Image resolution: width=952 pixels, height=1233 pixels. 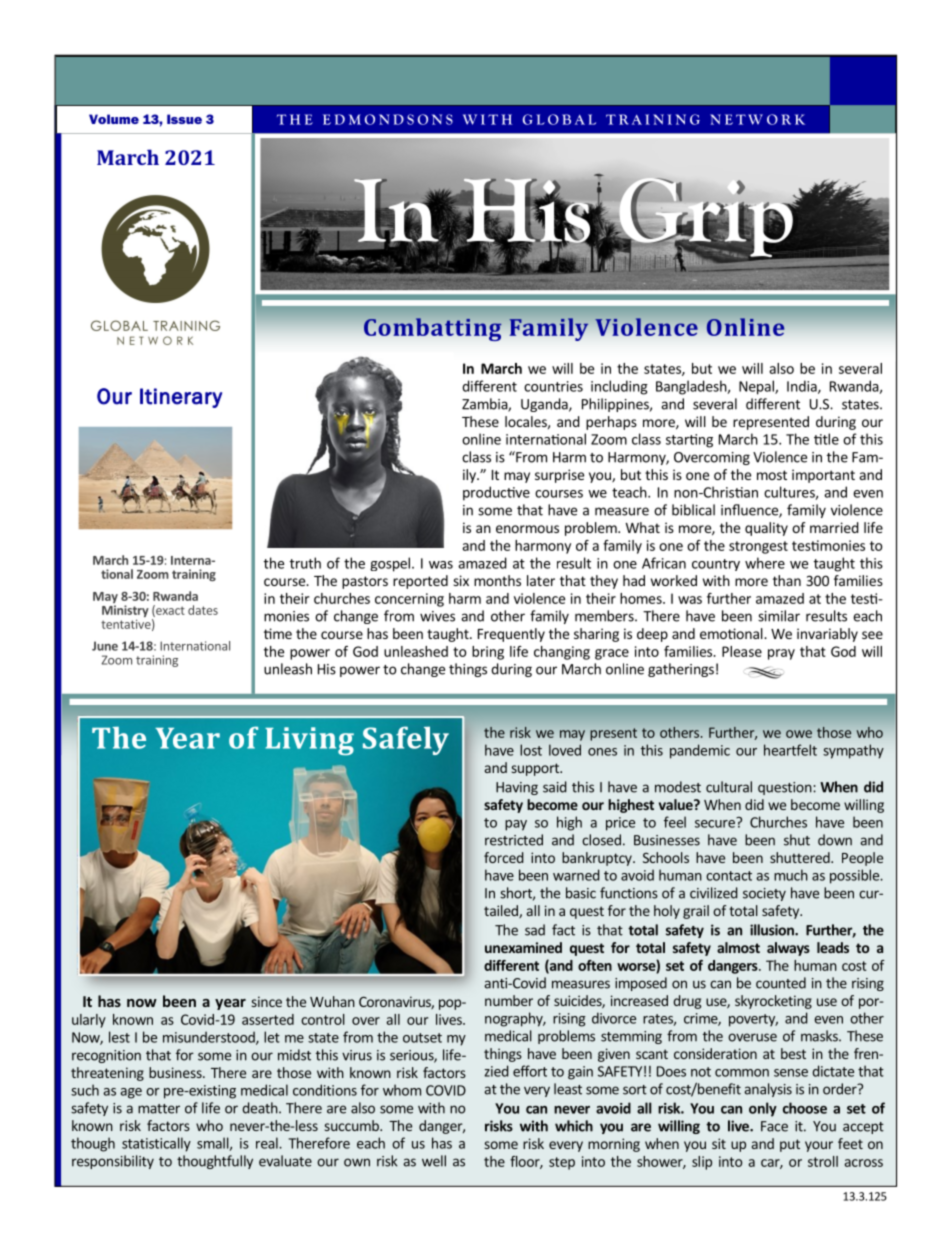 I want to click on Issue, so click(x=184, y=119).
